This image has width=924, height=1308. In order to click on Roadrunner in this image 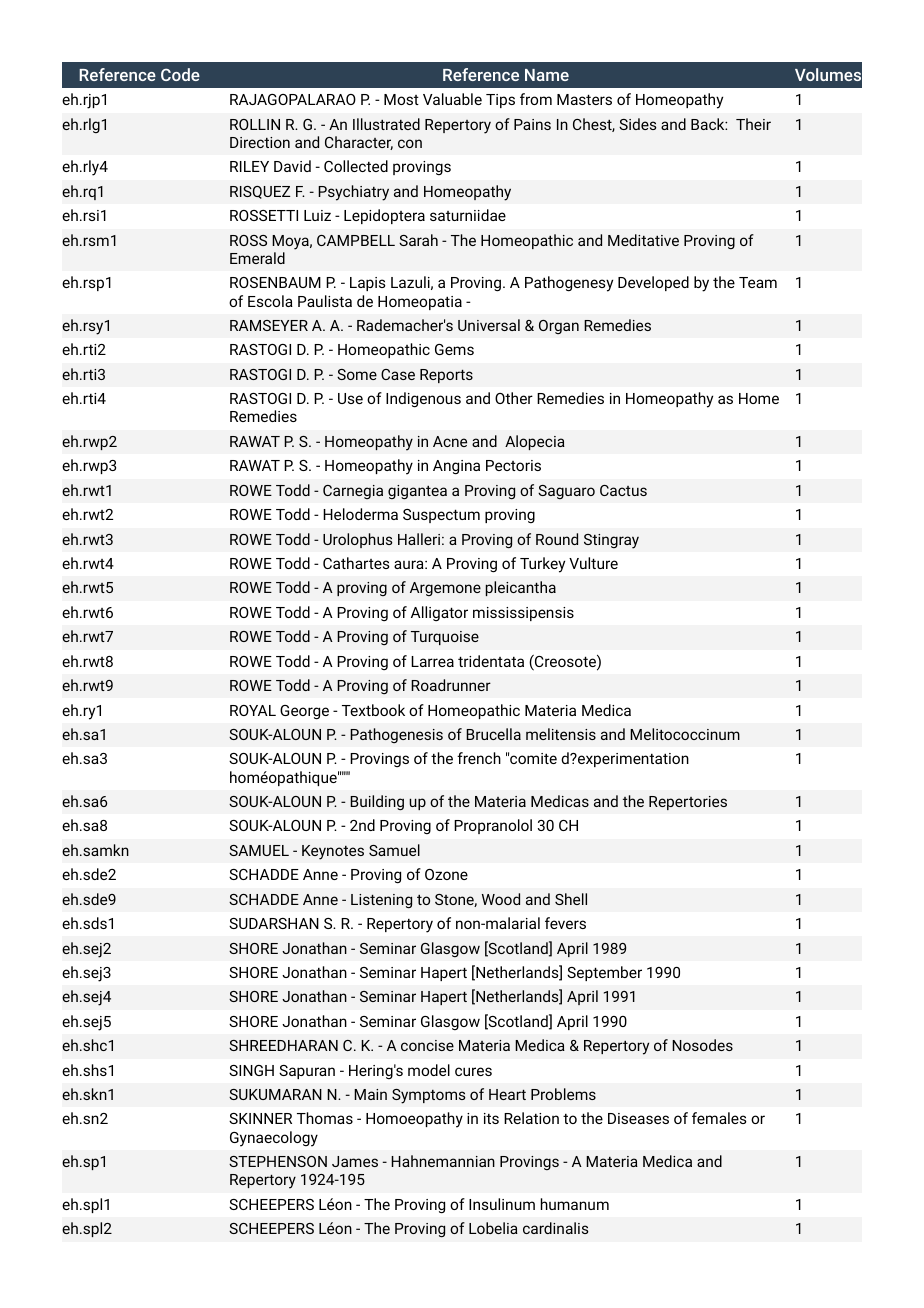, I will do `click(451, 685)`.
